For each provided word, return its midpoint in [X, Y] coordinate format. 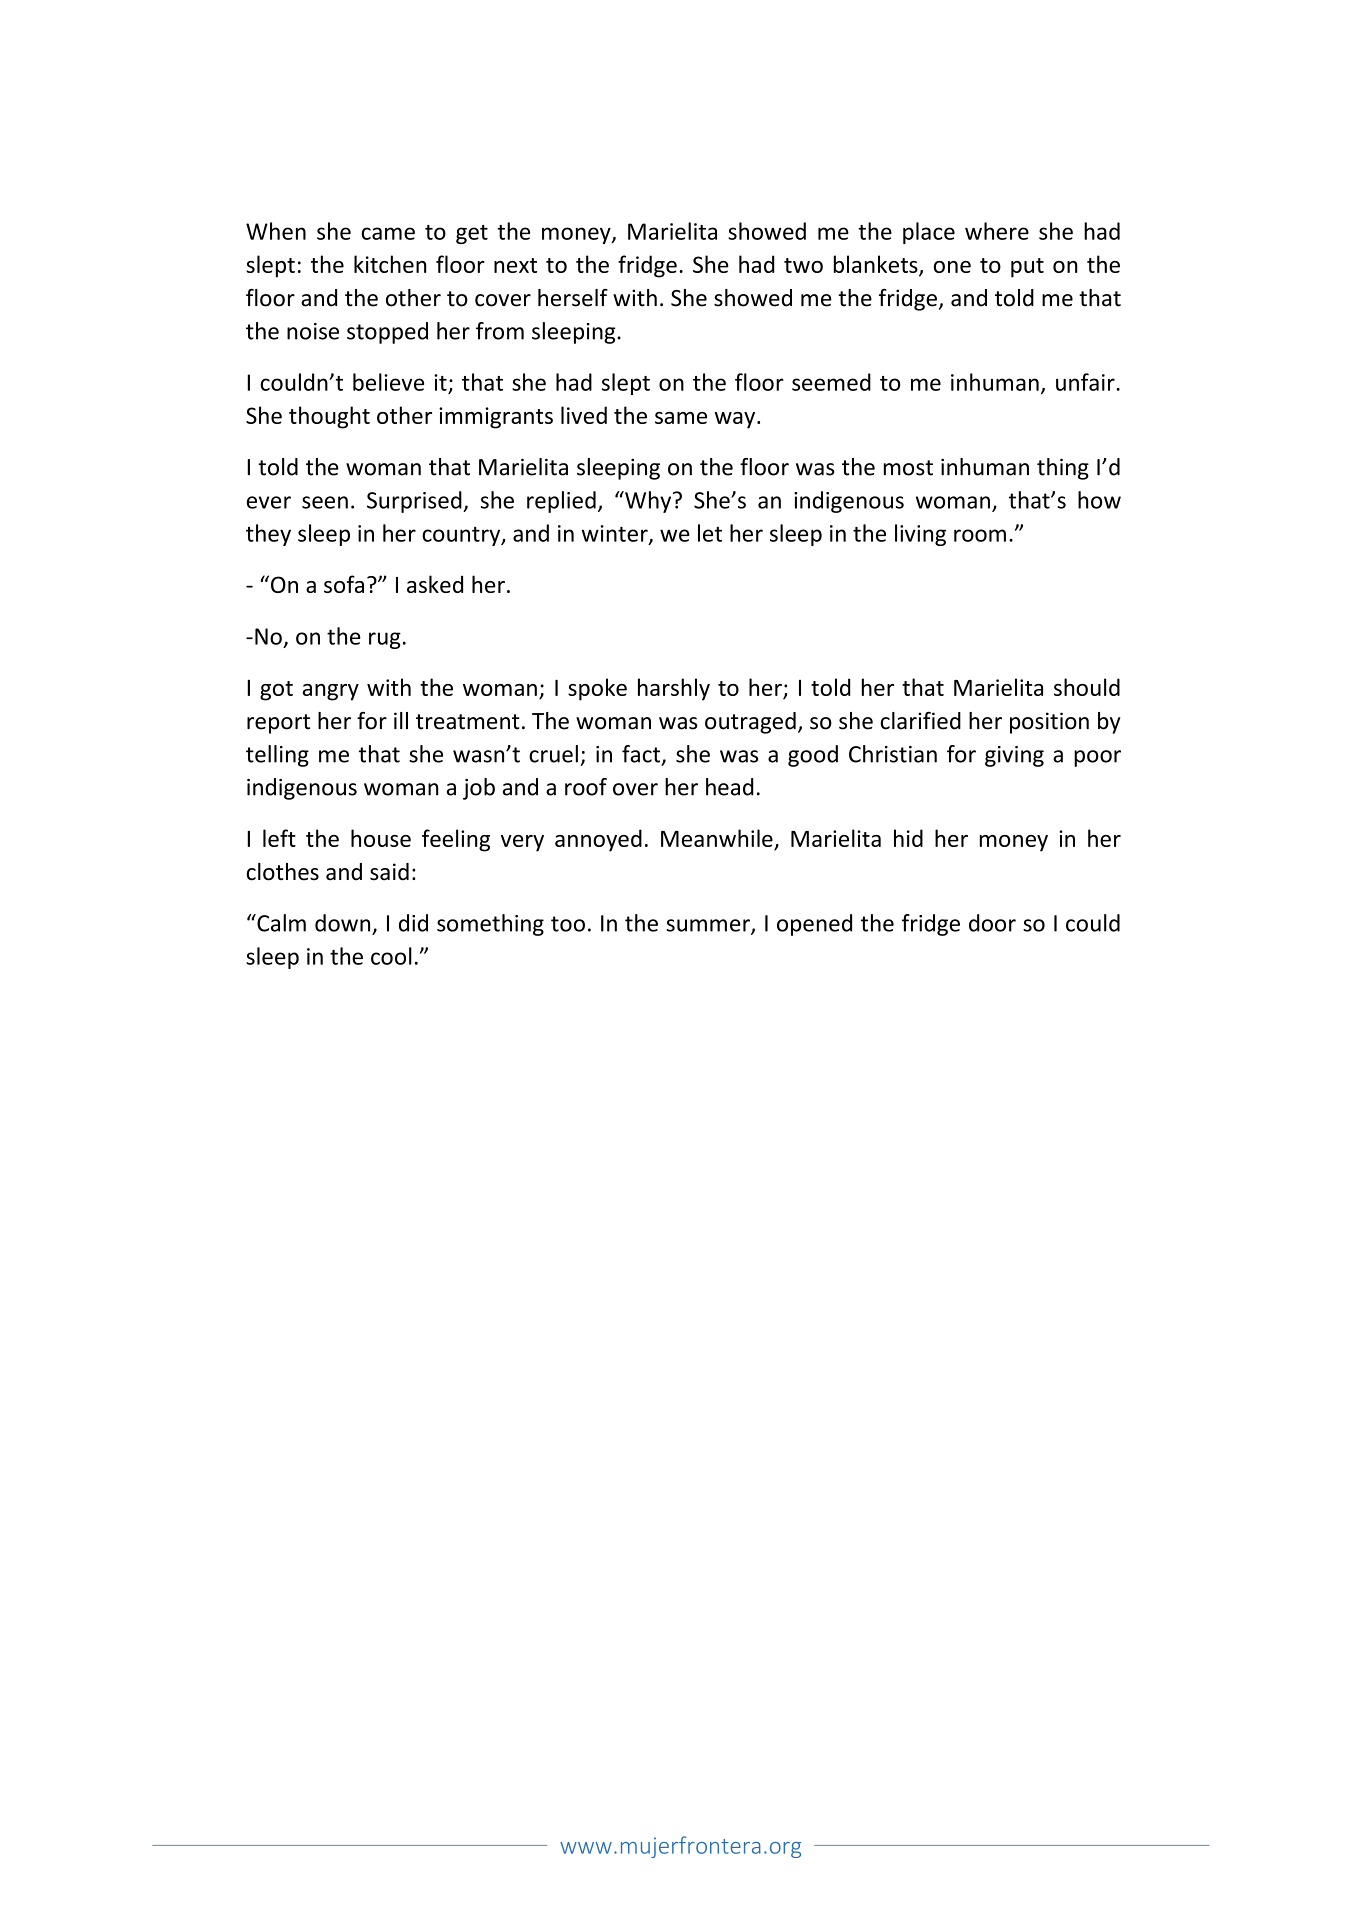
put [1027, 268]
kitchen [390, 264]
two [803, 265]
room [980, 535]
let [710, 533]
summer [709, 926]
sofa [344, 584]
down [342, 923]
